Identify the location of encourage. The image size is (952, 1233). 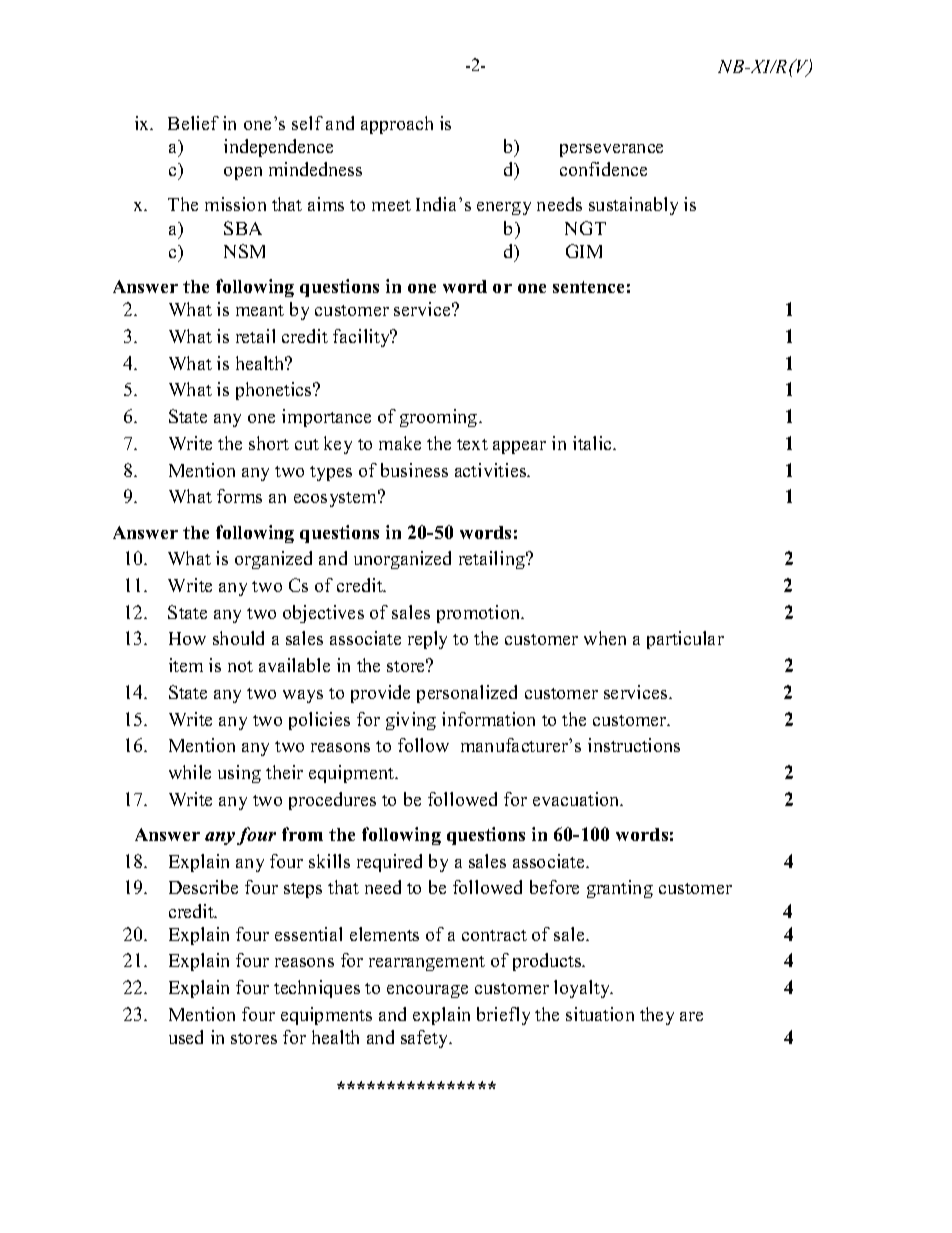
(427, 991).
